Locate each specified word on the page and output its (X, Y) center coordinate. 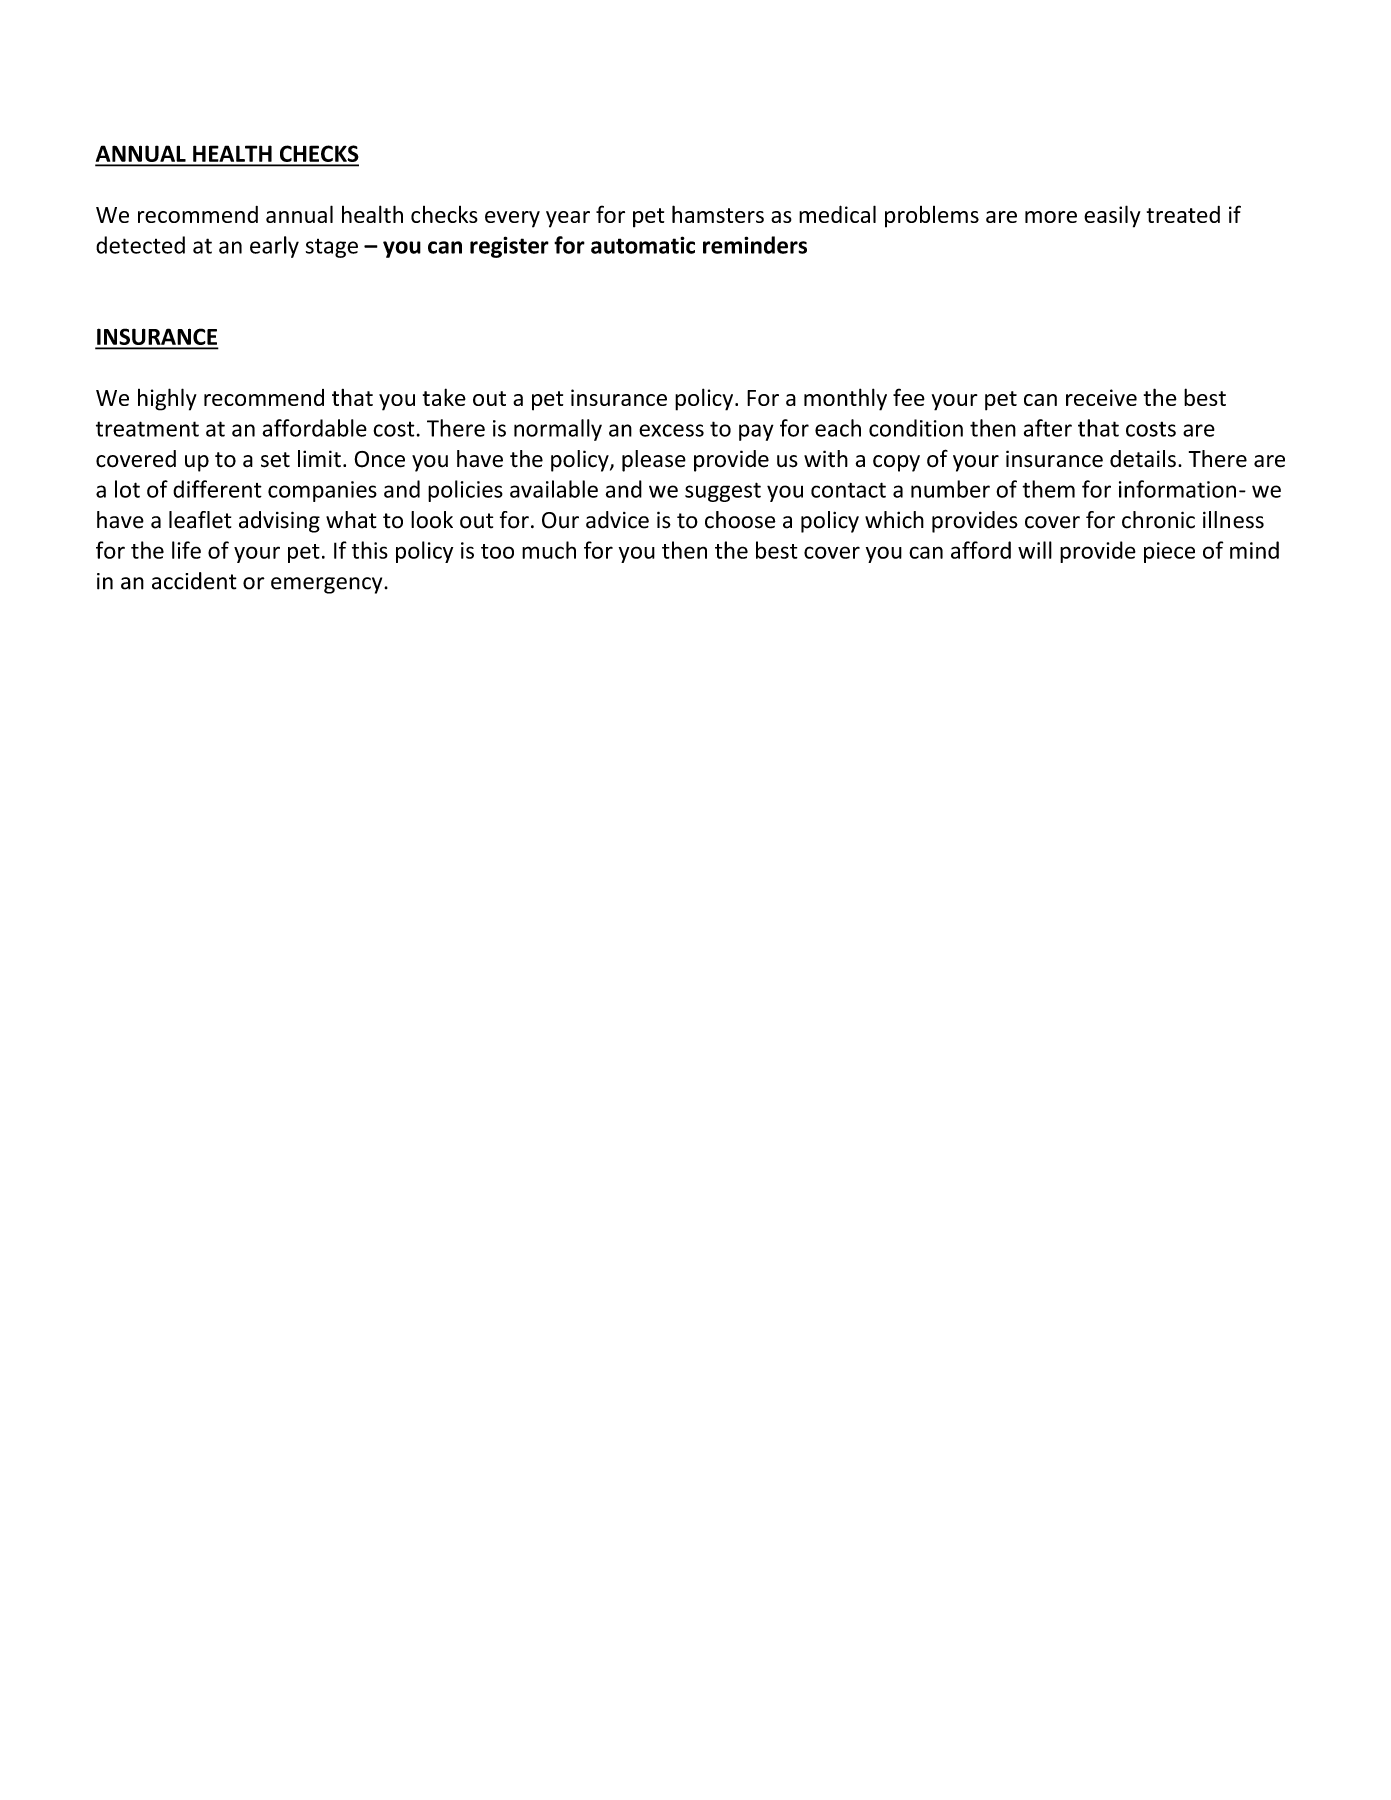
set (275, 460)
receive (1101, 397)
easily (1112, 216)
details (1143, 459)
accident (194, 581)
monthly (845, 399)
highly (167, 399)
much (549, 550)
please (654, 461)
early (274, 247)
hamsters (718, 214)
